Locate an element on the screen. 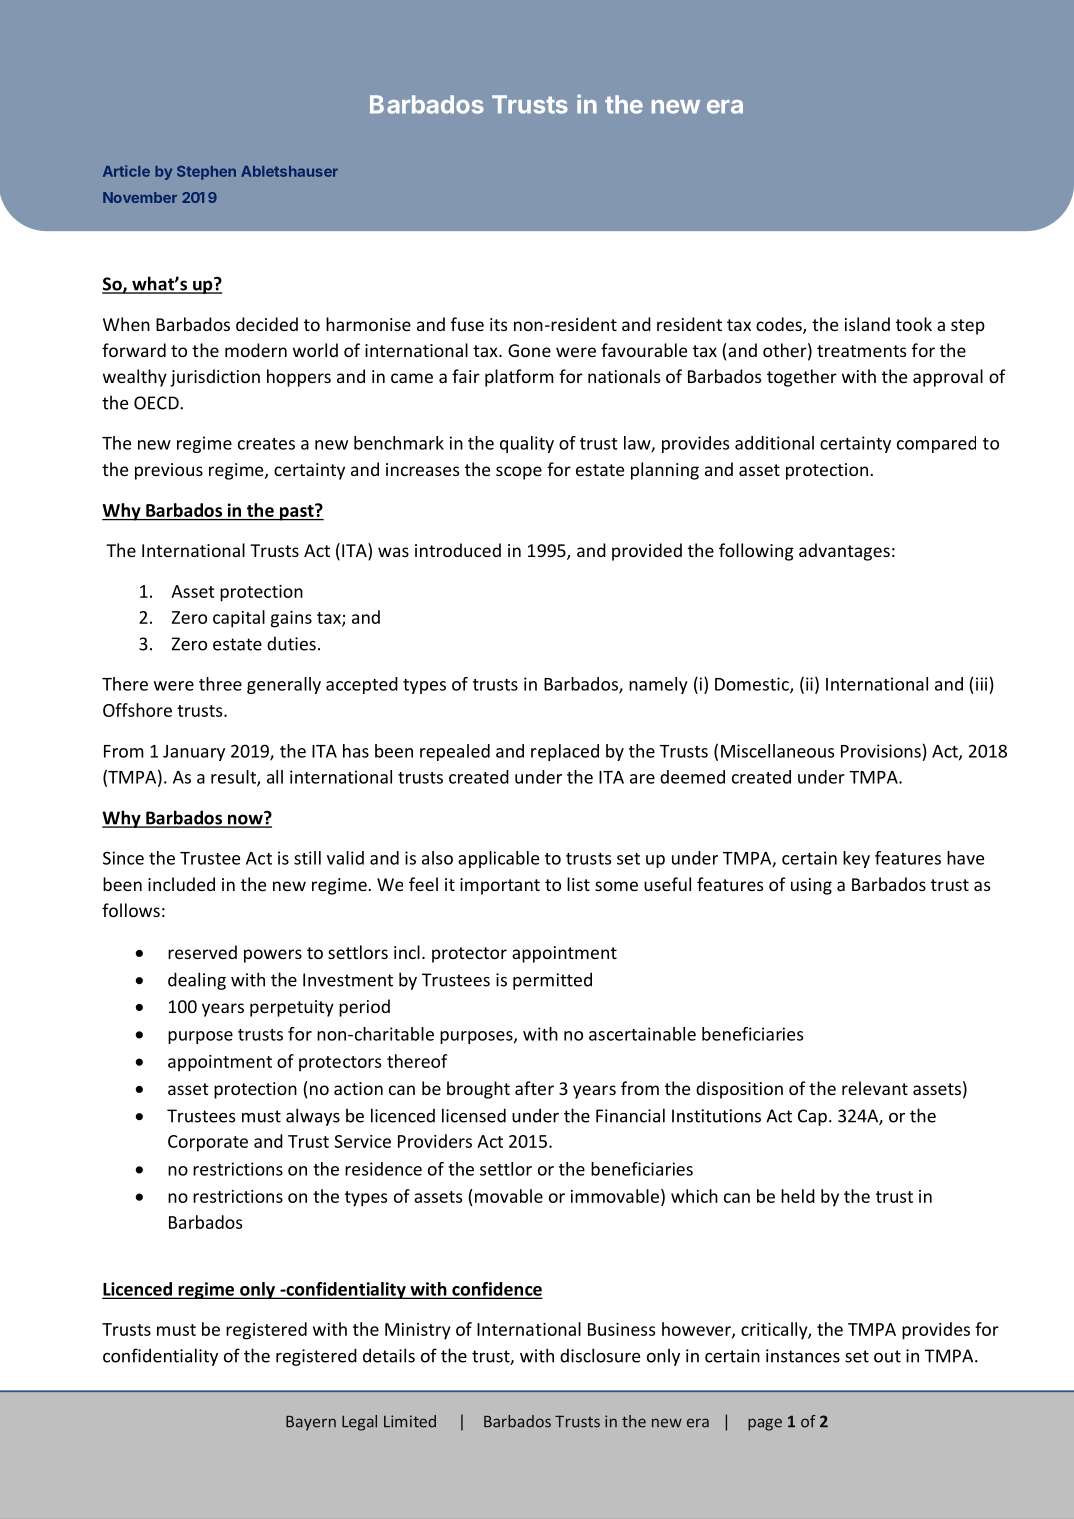 Image resolution: width=1074 pixels, height=1519 pixels. disclosure is located at coordinates (600, 1355).
